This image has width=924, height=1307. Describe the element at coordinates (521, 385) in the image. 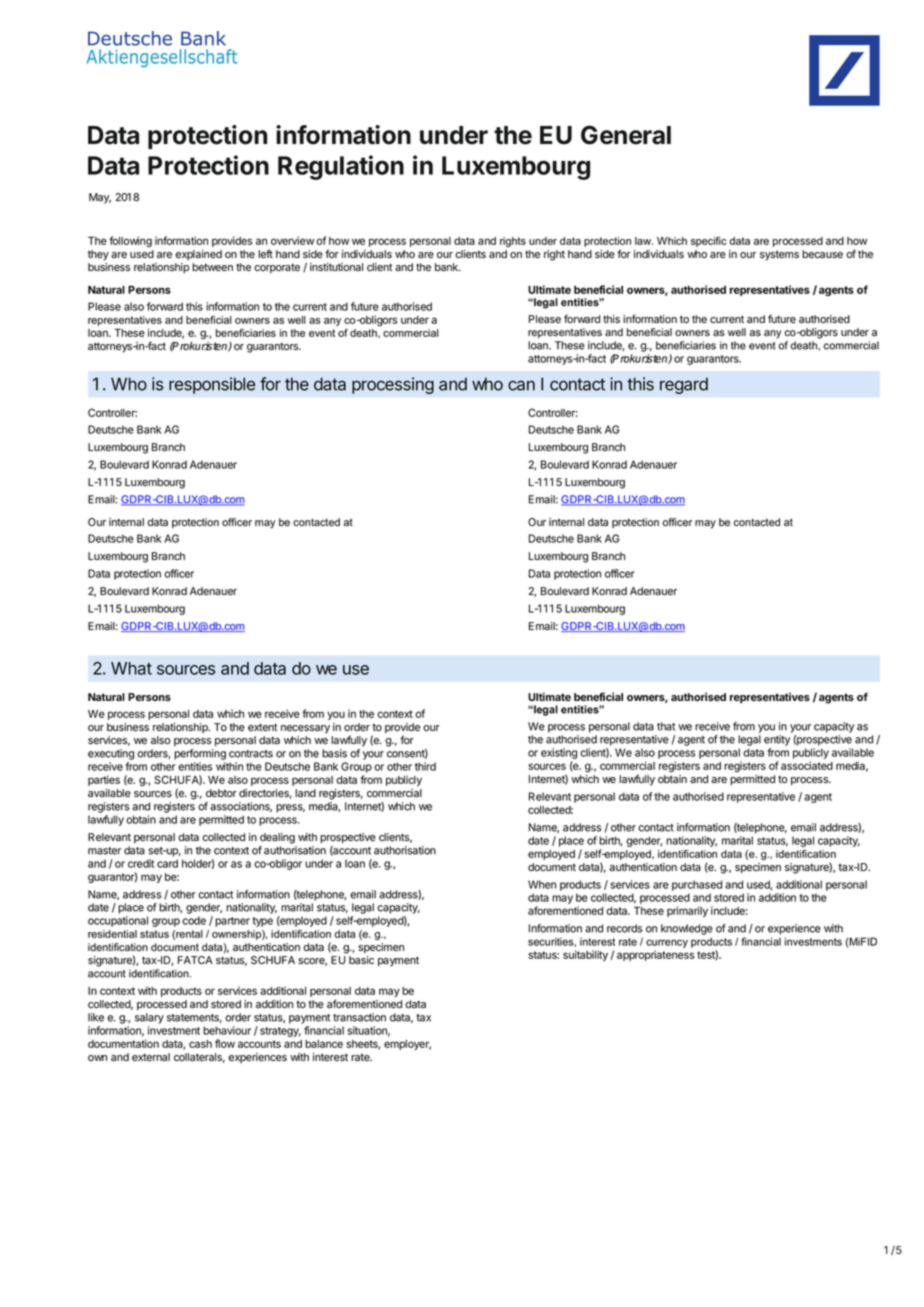

I see `can` at that location.
